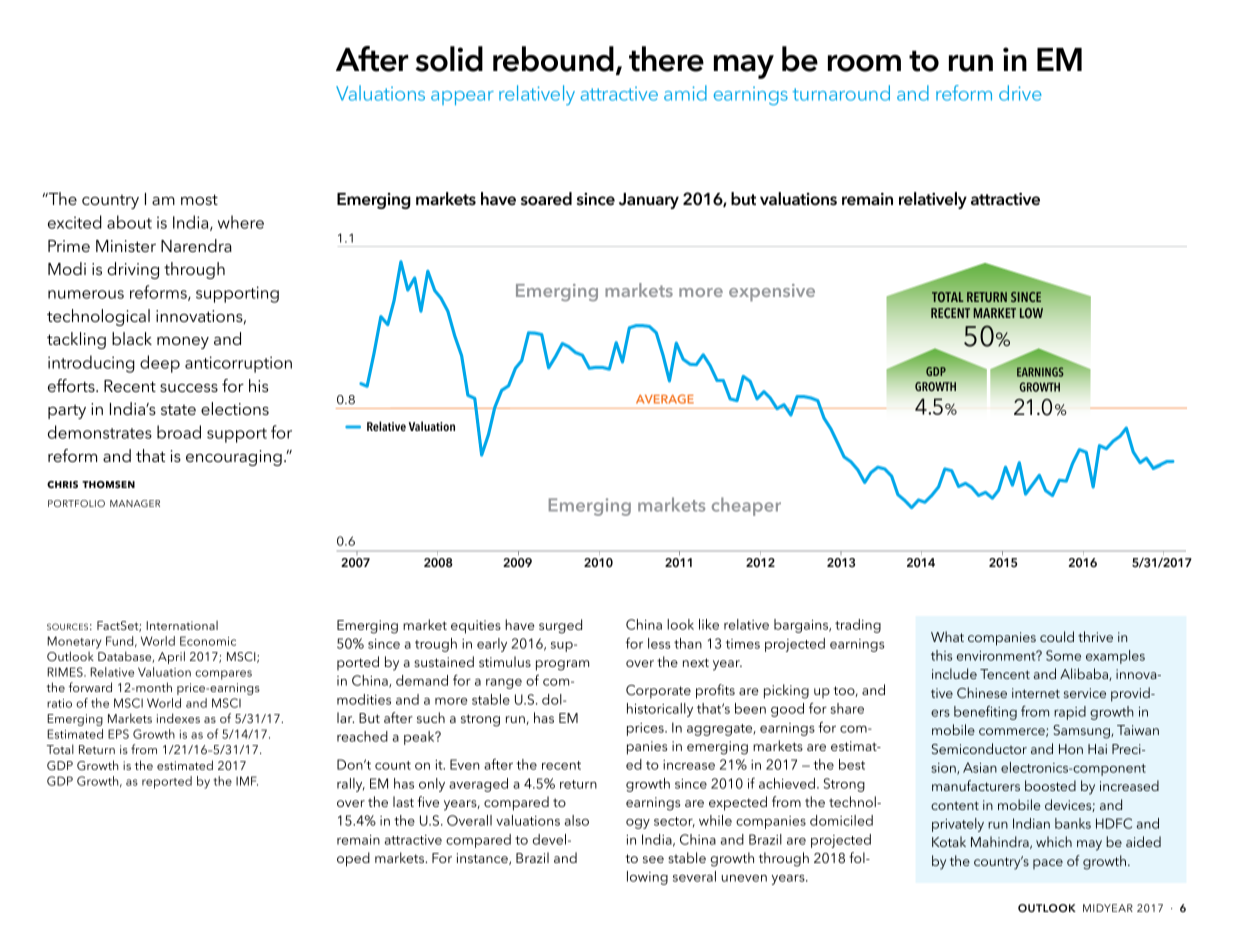 The width and height of the screenshot is (1233, 952). Describe the element at coordinates (560, 626) in the screenshot. I see `surged` at that location.
